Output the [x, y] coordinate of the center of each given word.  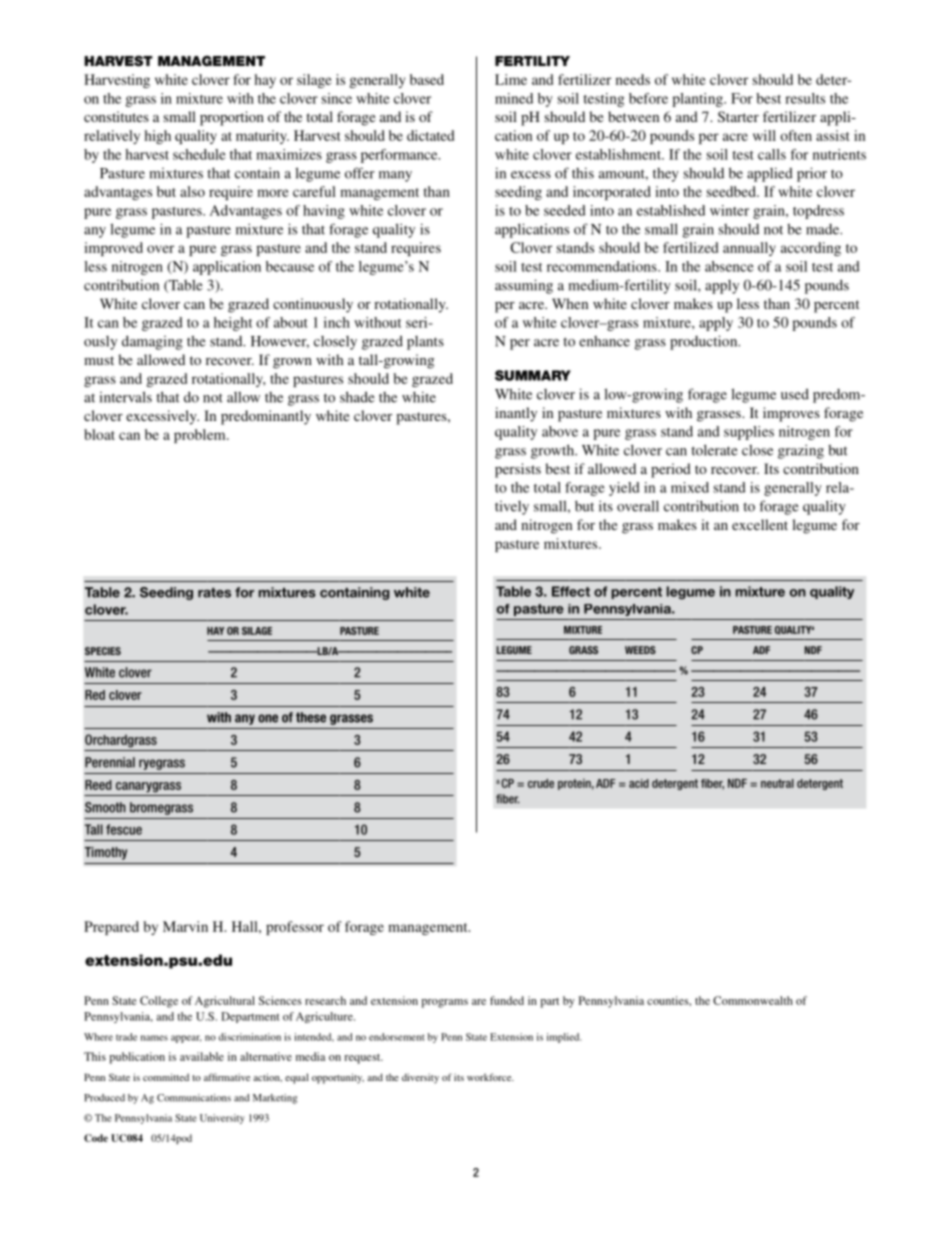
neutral [777, 783]
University [222, 1119]
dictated [430, 135]
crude [541, 783]
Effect [571, 591]
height [233, 324]
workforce [490, 1077]
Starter [738, 116]
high [157, 137]
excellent [760, 524]
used [795, 394]
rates [214, 593]
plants [425, 343]
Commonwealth [753, 1000]
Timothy [106, 853]
